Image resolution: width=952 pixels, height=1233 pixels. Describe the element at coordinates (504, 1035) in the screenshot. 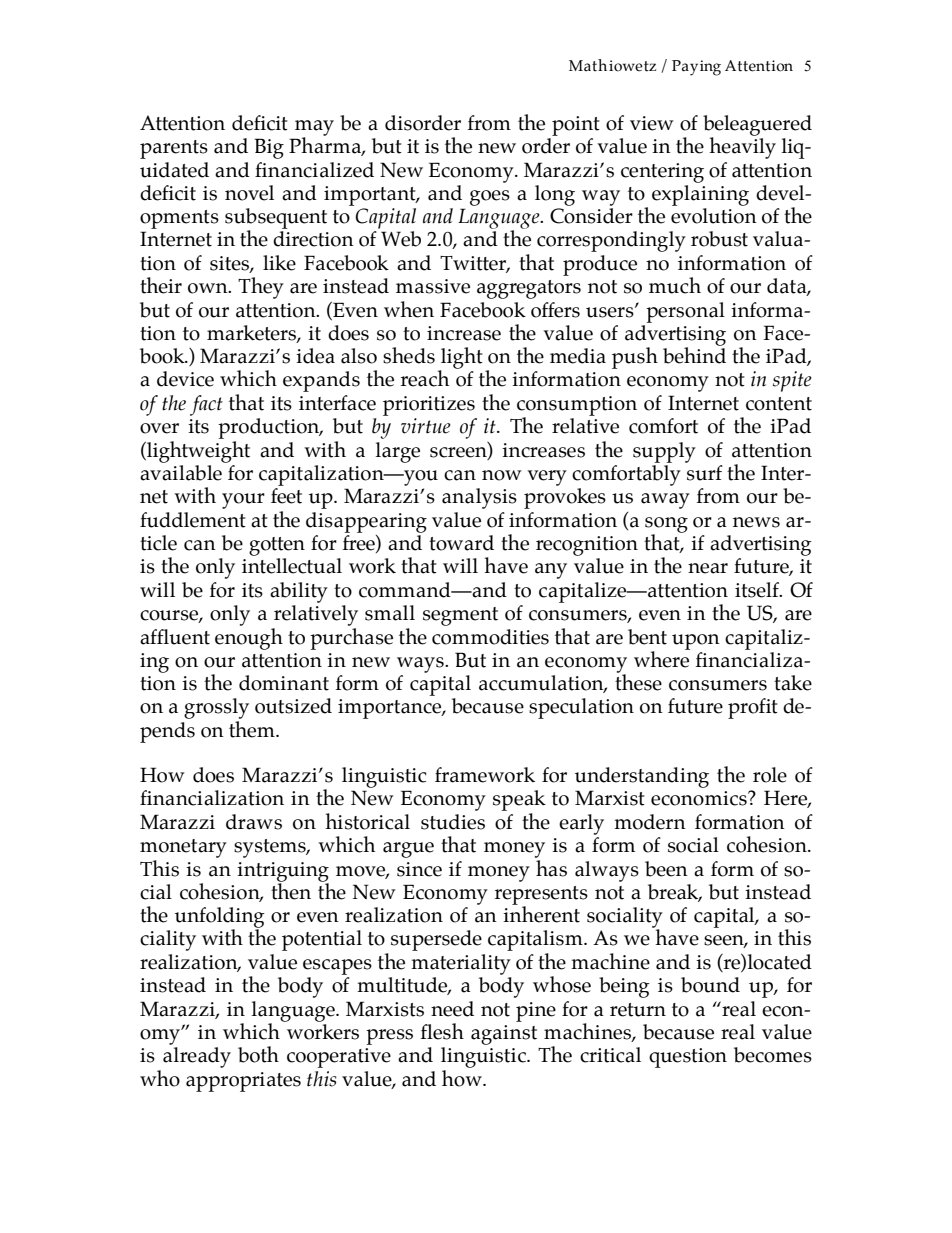

I see `against` at that location.
